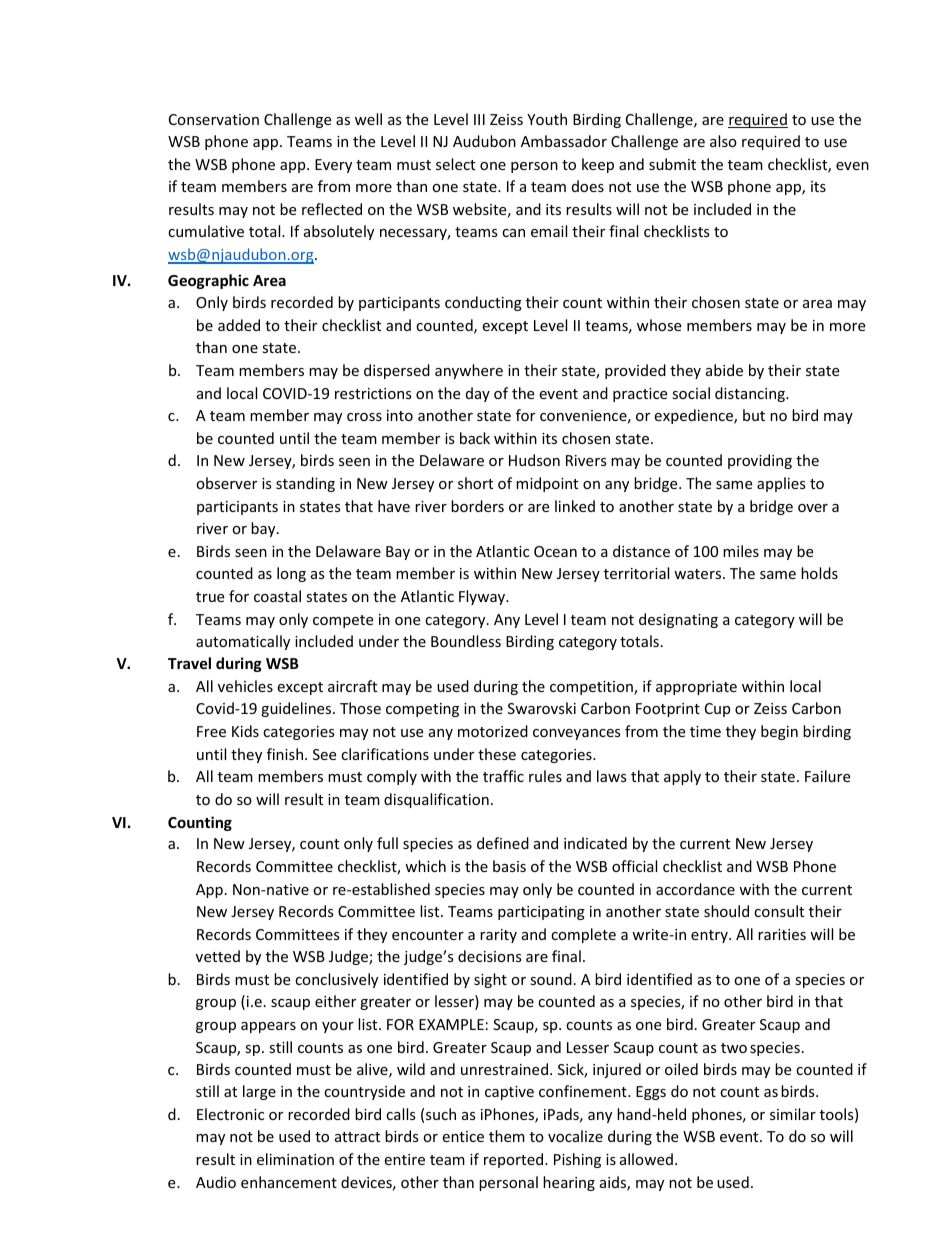  Describe the element at coordinates (218, 956) in the screenshot. I see `vetted` at that location.
